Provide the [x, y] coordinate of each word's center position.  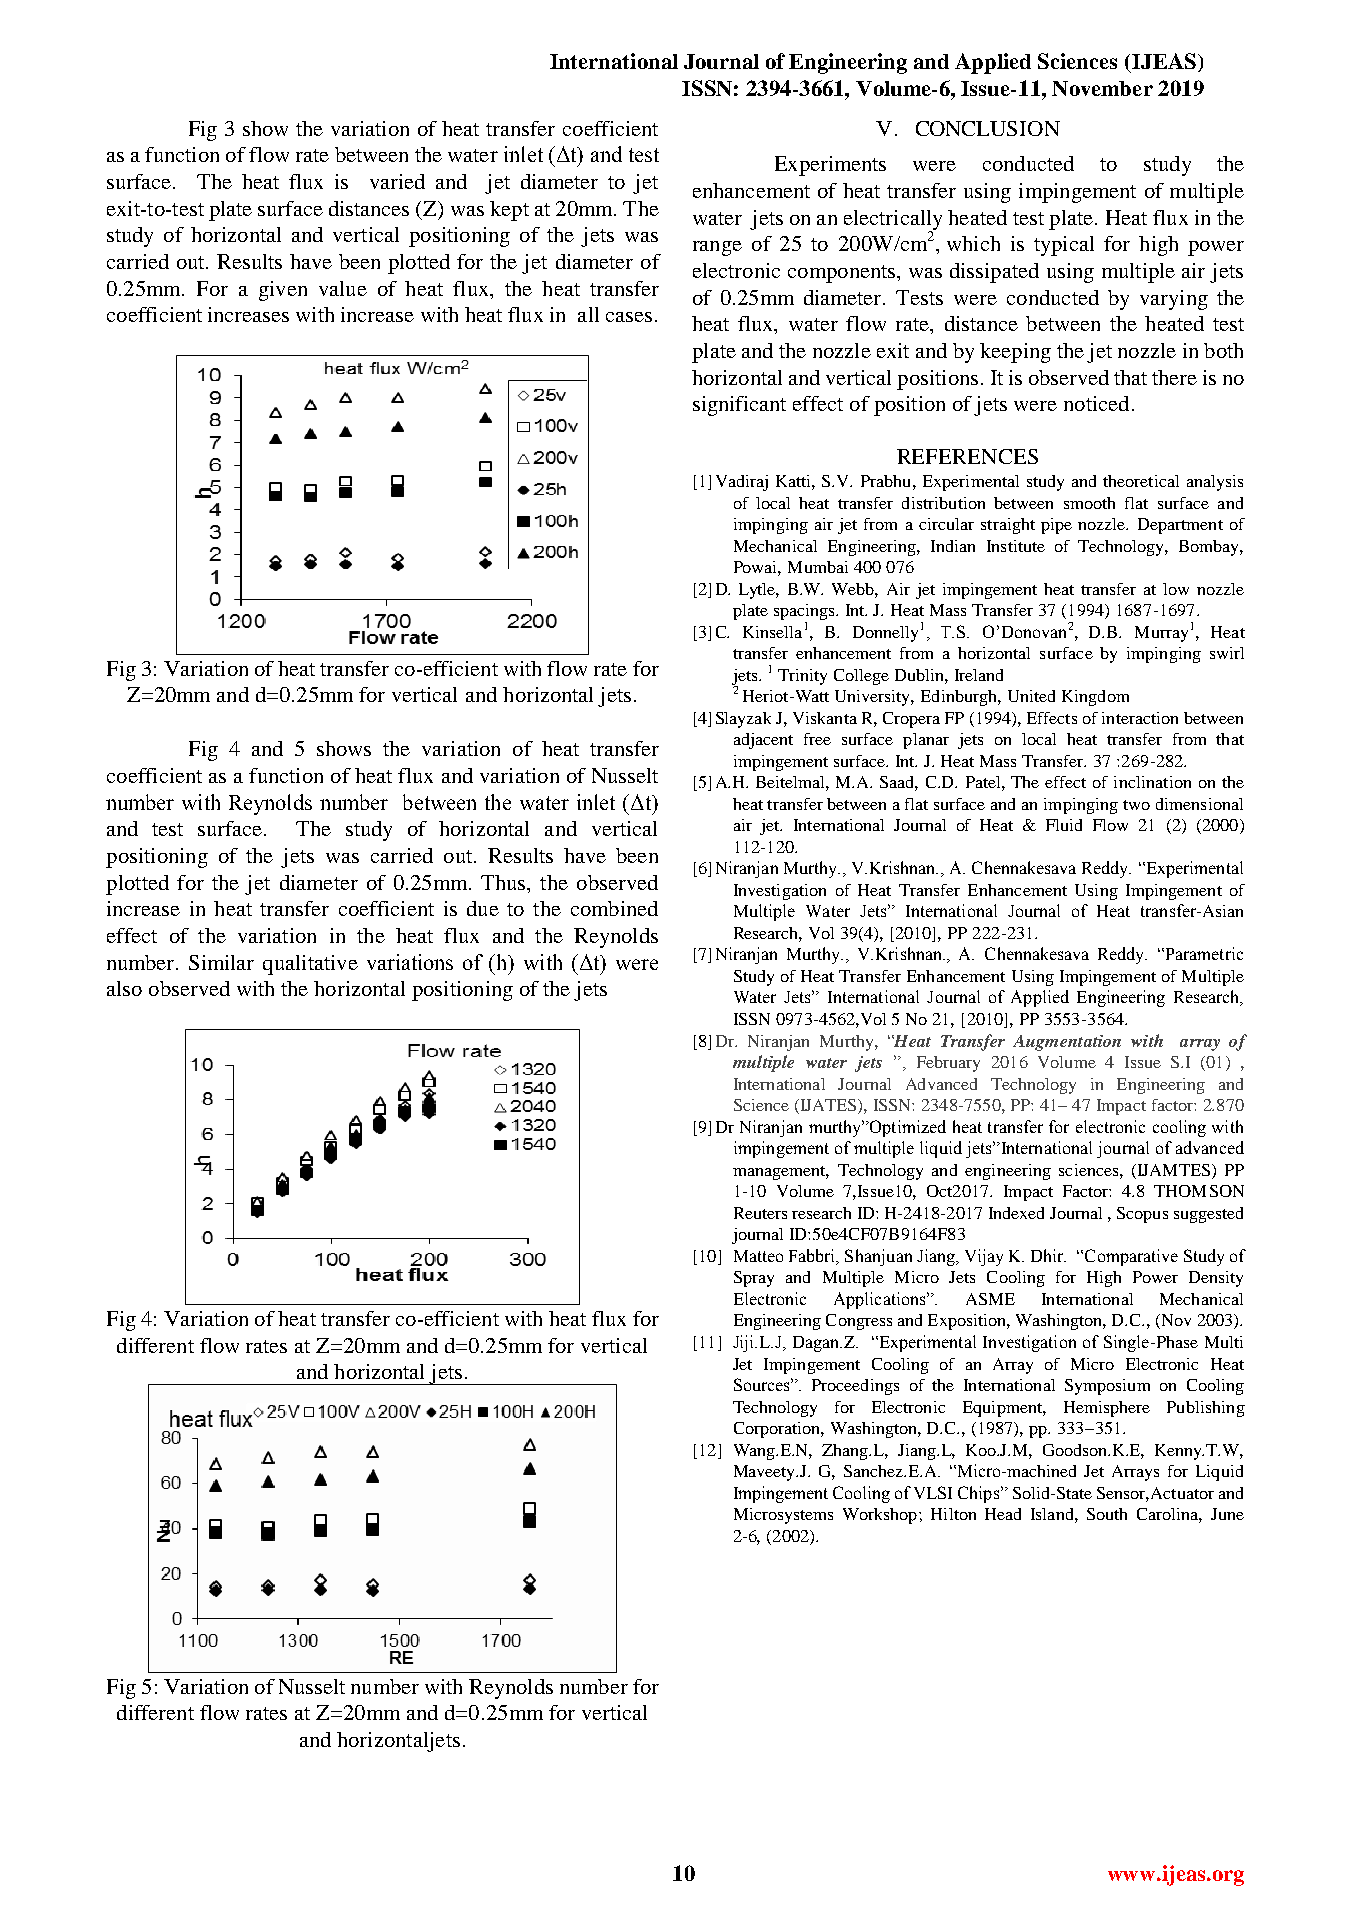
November [1102, 88]
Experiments [830, 166]
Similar [221, 962]
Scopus [1142, 1215]
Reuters [760, 1213]
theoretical [1141, 481]
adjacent [763, 741]
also [124, 988]
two [1136, 805]
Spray [754, 1279]
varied [397, 181]
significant [739, 406]
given [283, 291]
